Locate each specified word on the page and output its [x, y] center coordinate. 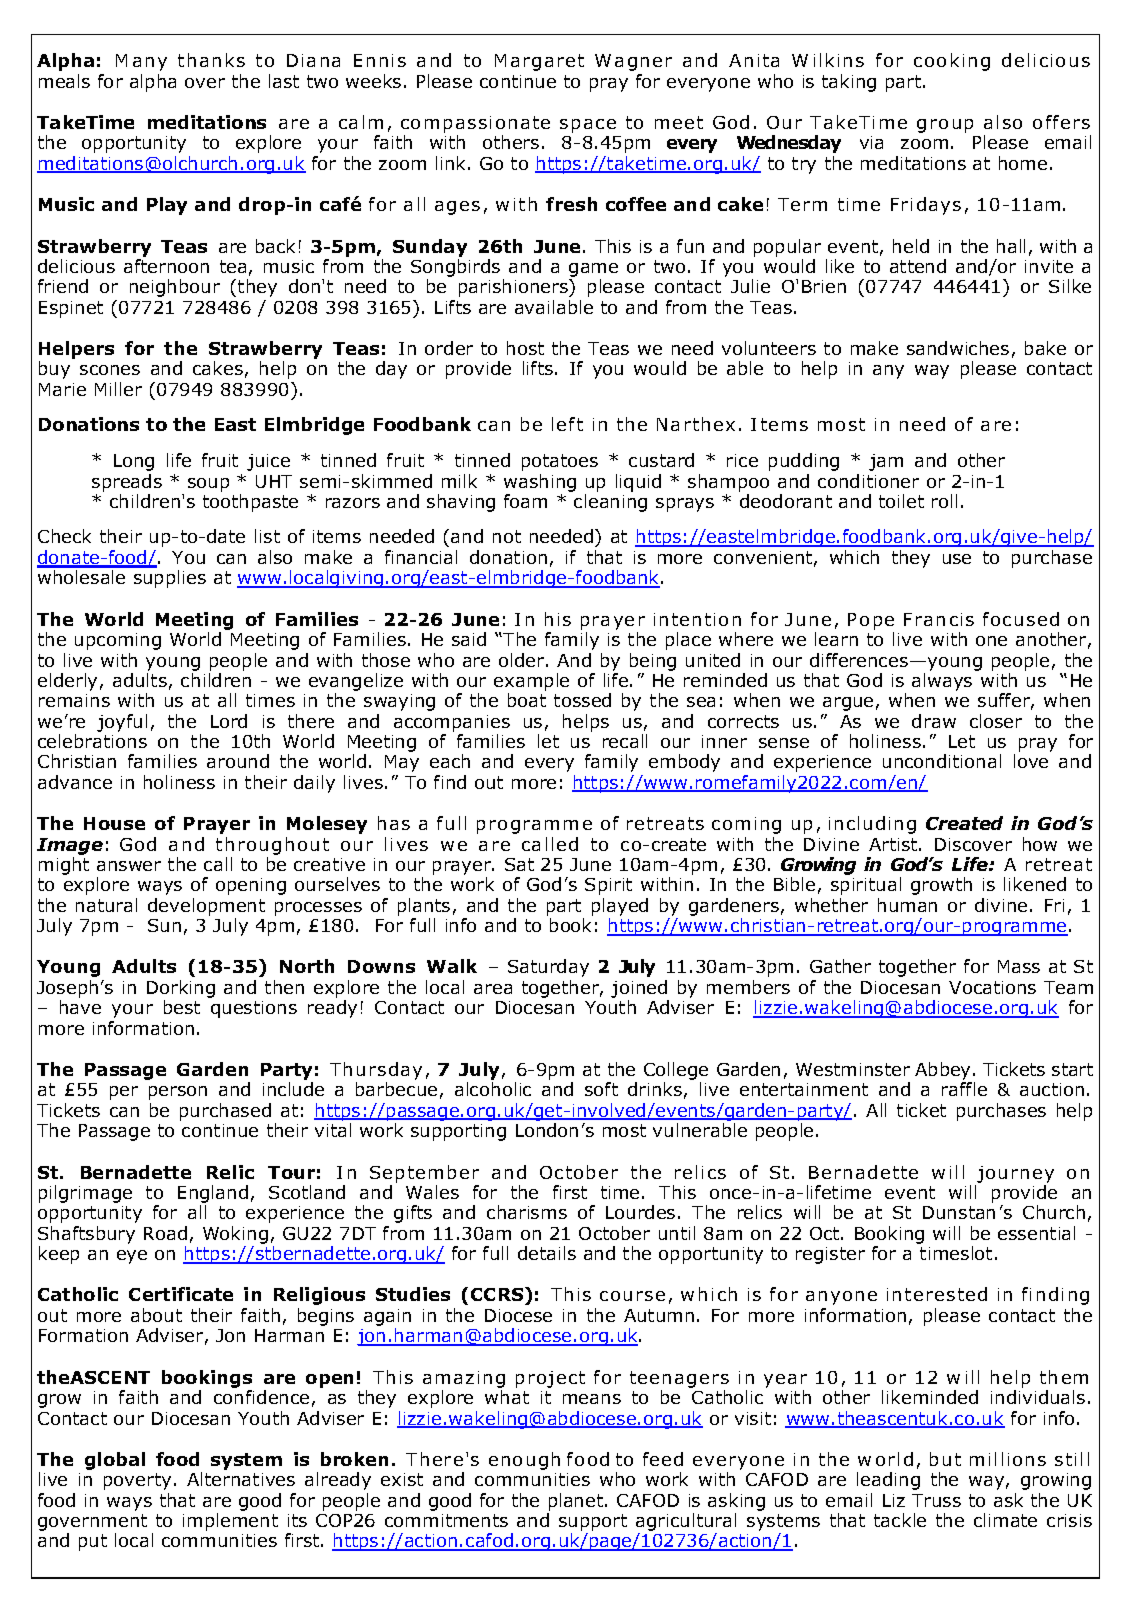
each [450, 761]
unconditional [942, 761]
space [588, 126]
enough [524, 1461]
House [114, 823]
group [945, 126]
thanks [211, 60]
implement [230, 1522]
